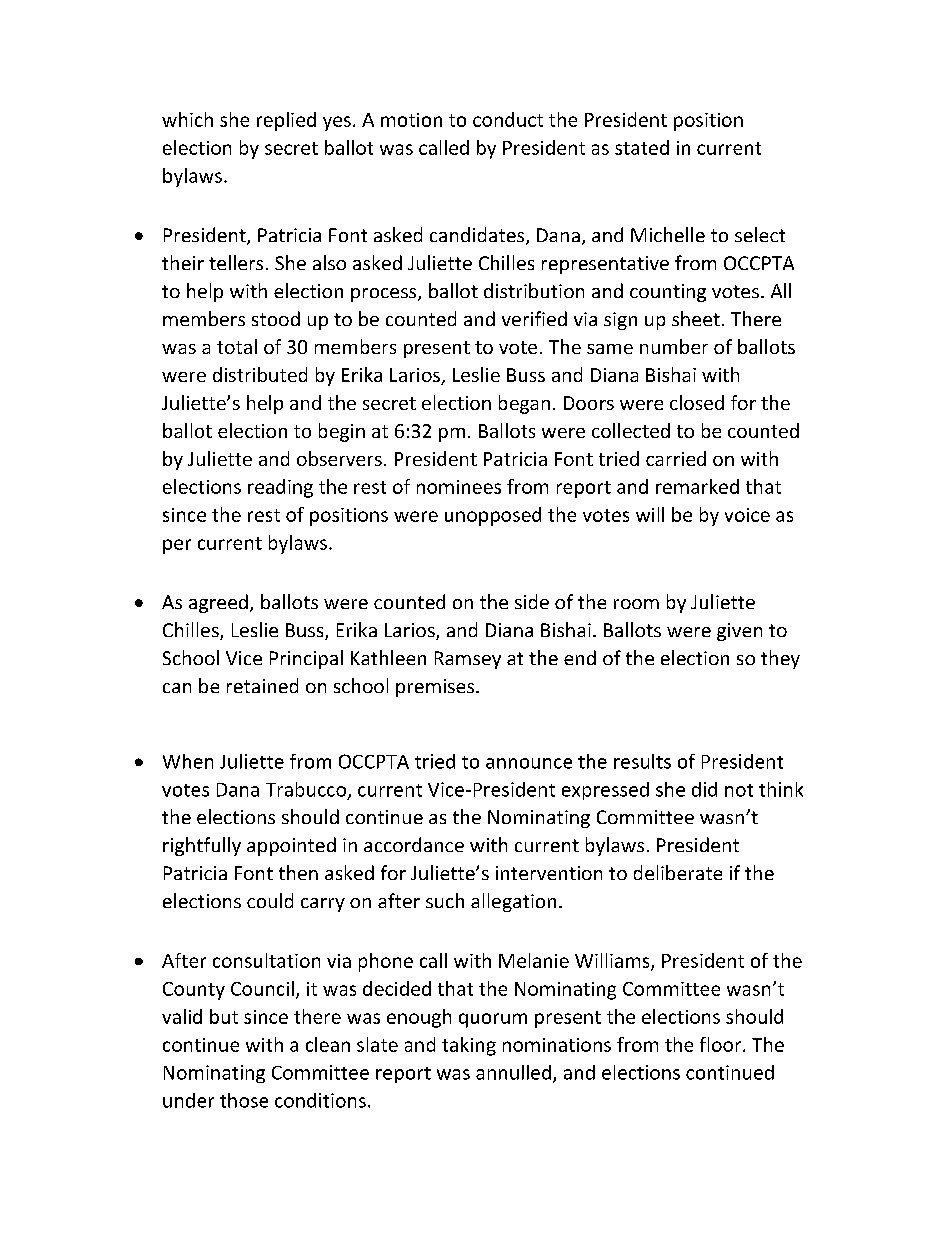  What do you see at coordinates (739, 632) in the screenshot?
I see `given` at bounding box center [739, 632].
